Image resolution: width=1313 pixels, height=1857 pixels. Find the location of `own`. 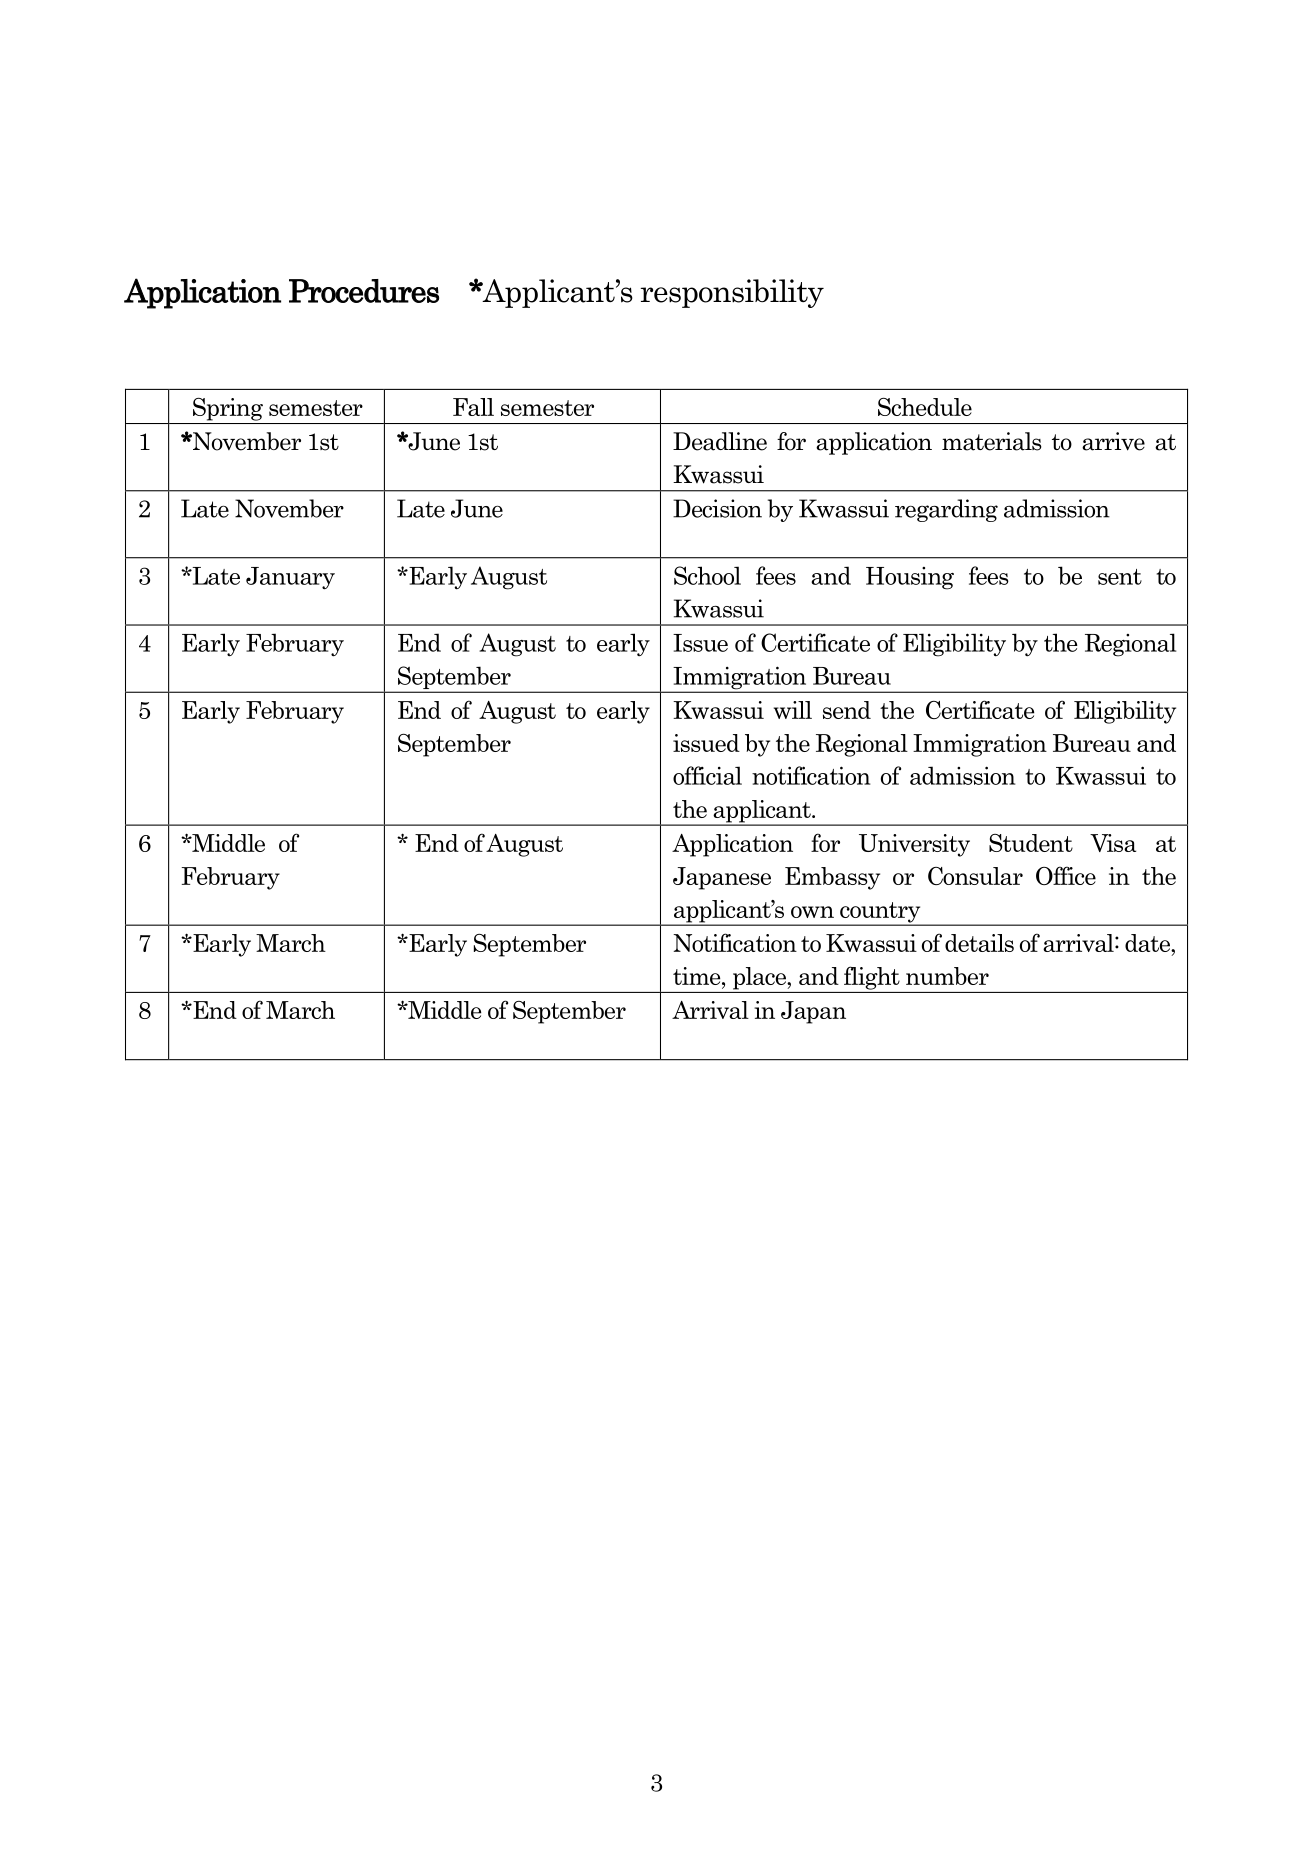

own is located at coordinates (812, 912).
